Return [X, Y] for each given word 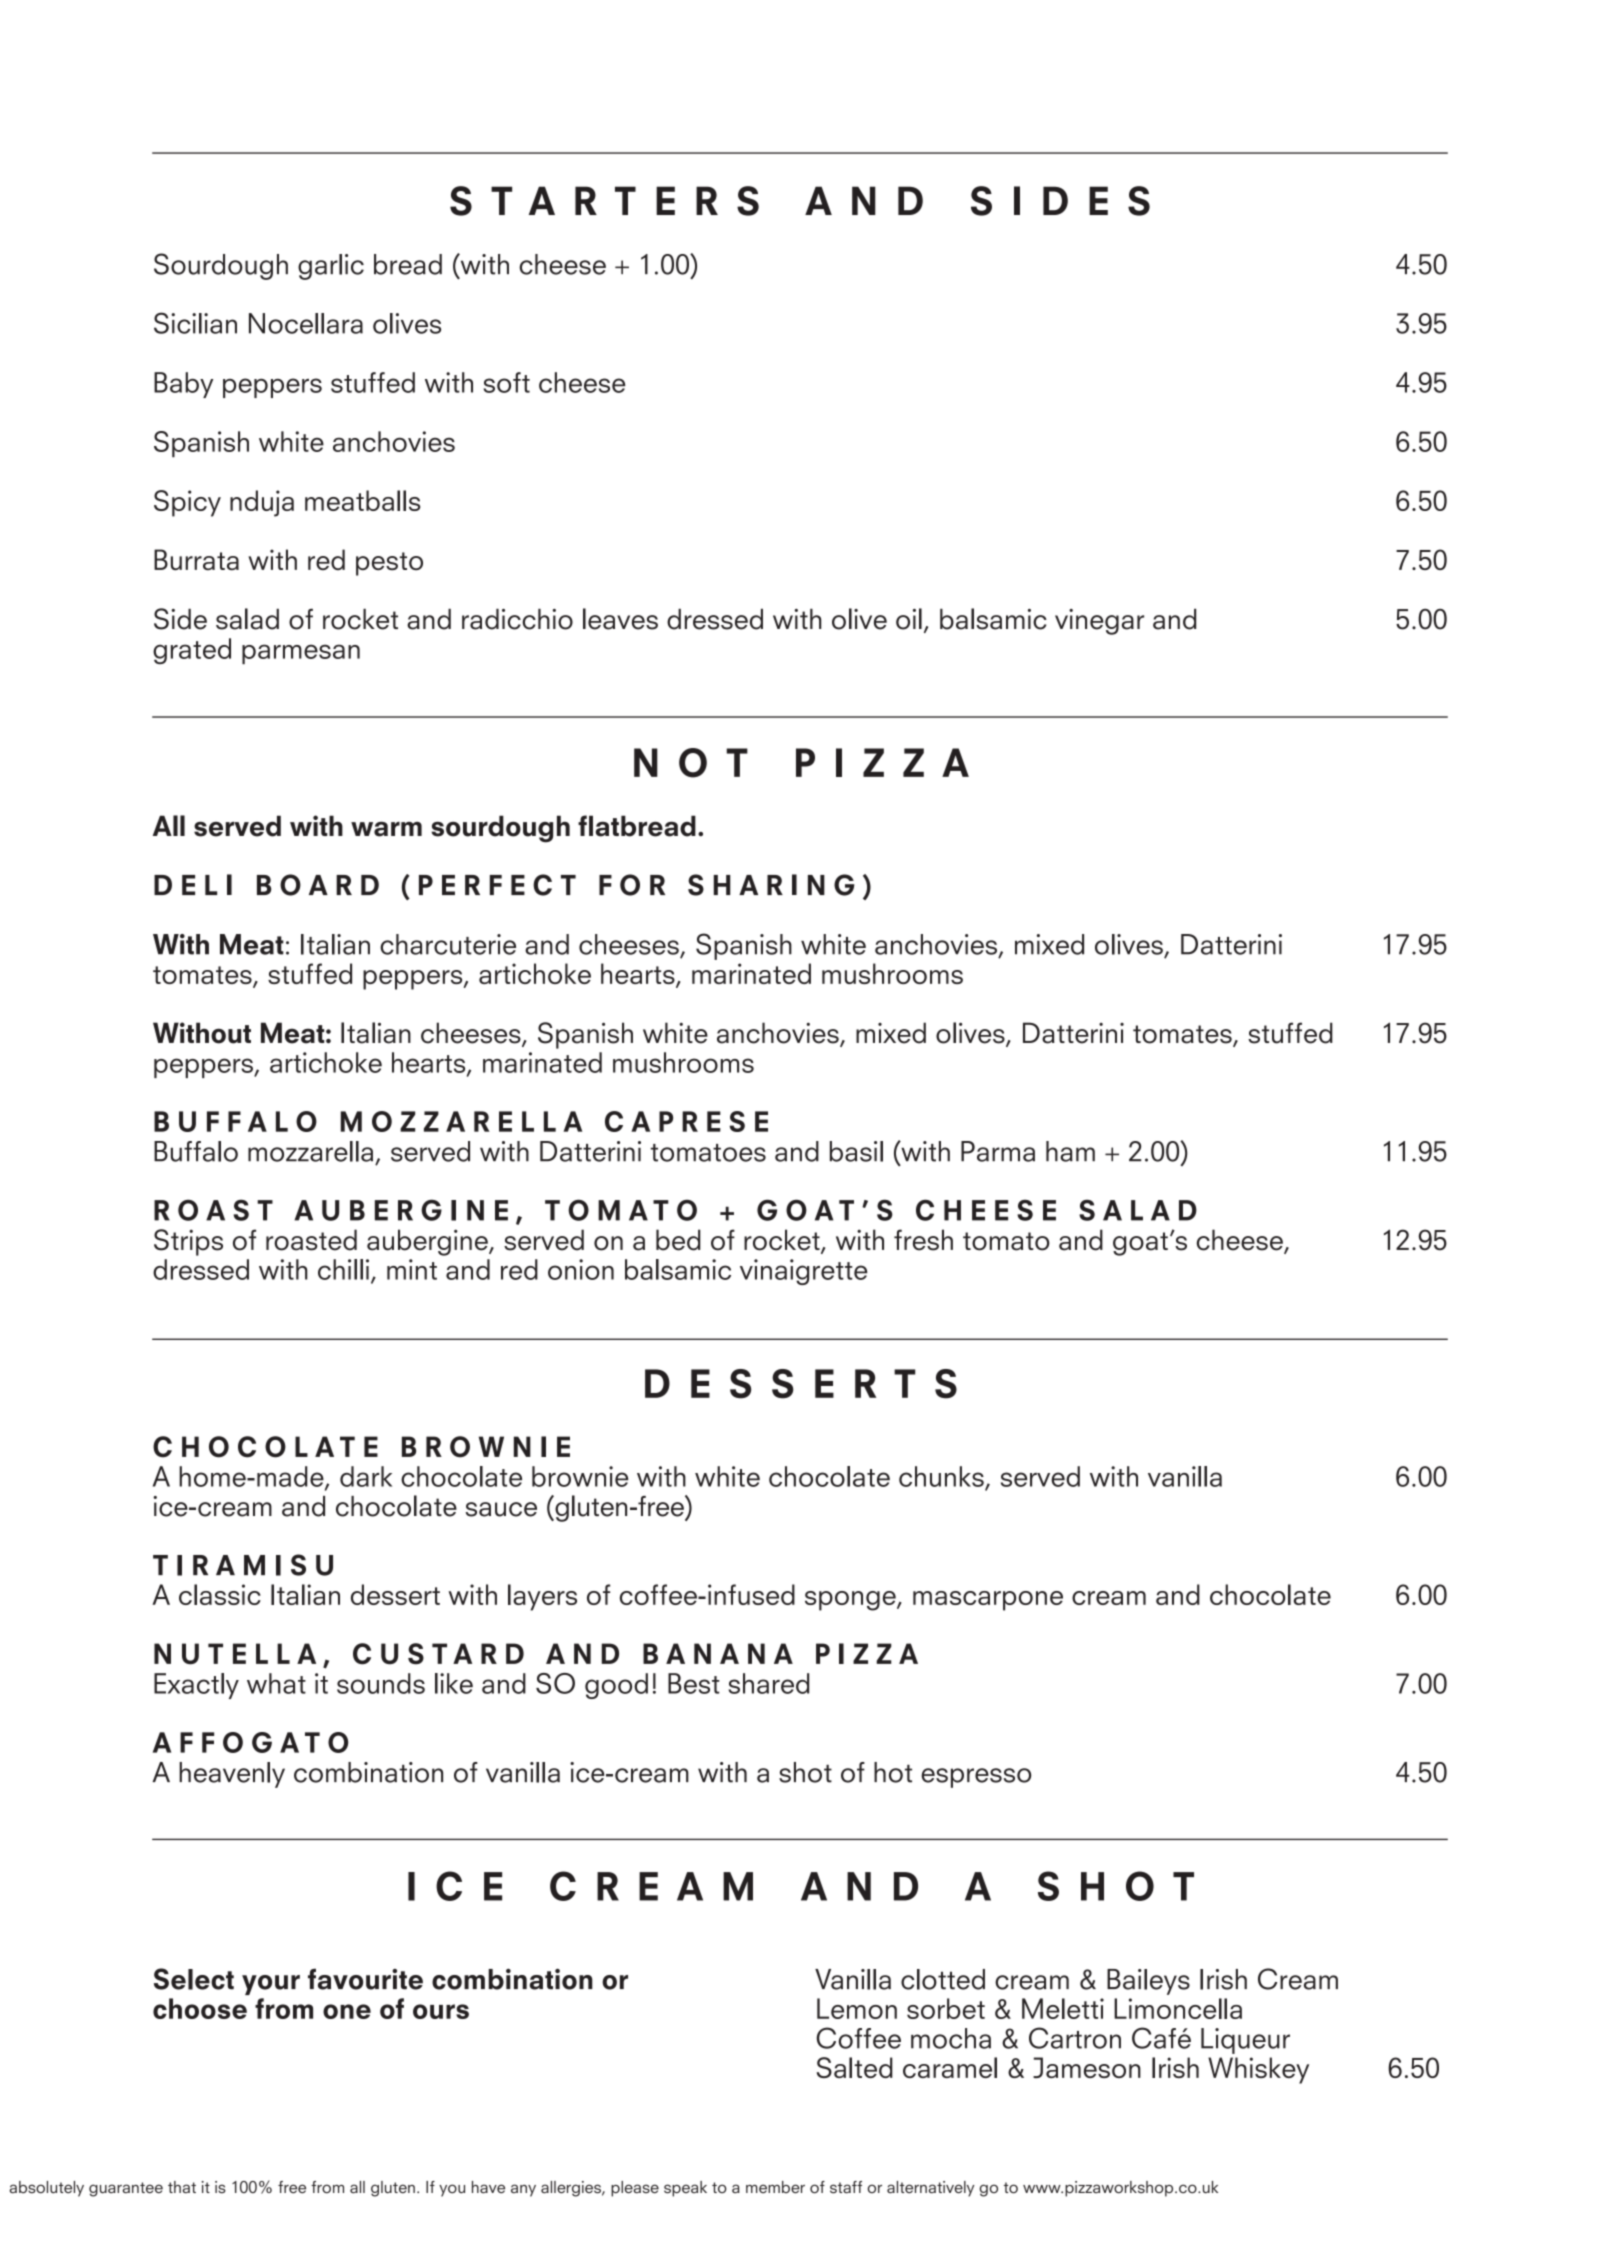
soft [506, 382]
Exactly [196, 1686]
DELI [193, 884]
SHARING [771, 885]
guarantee [126, 2189]
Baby [183, 385]
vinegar [1099, 622]
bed [678, 1240]
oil [909, 619]
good [616, 1686]
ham [1070, 1151]
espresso [976, 1778]
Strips [188, 1242]
